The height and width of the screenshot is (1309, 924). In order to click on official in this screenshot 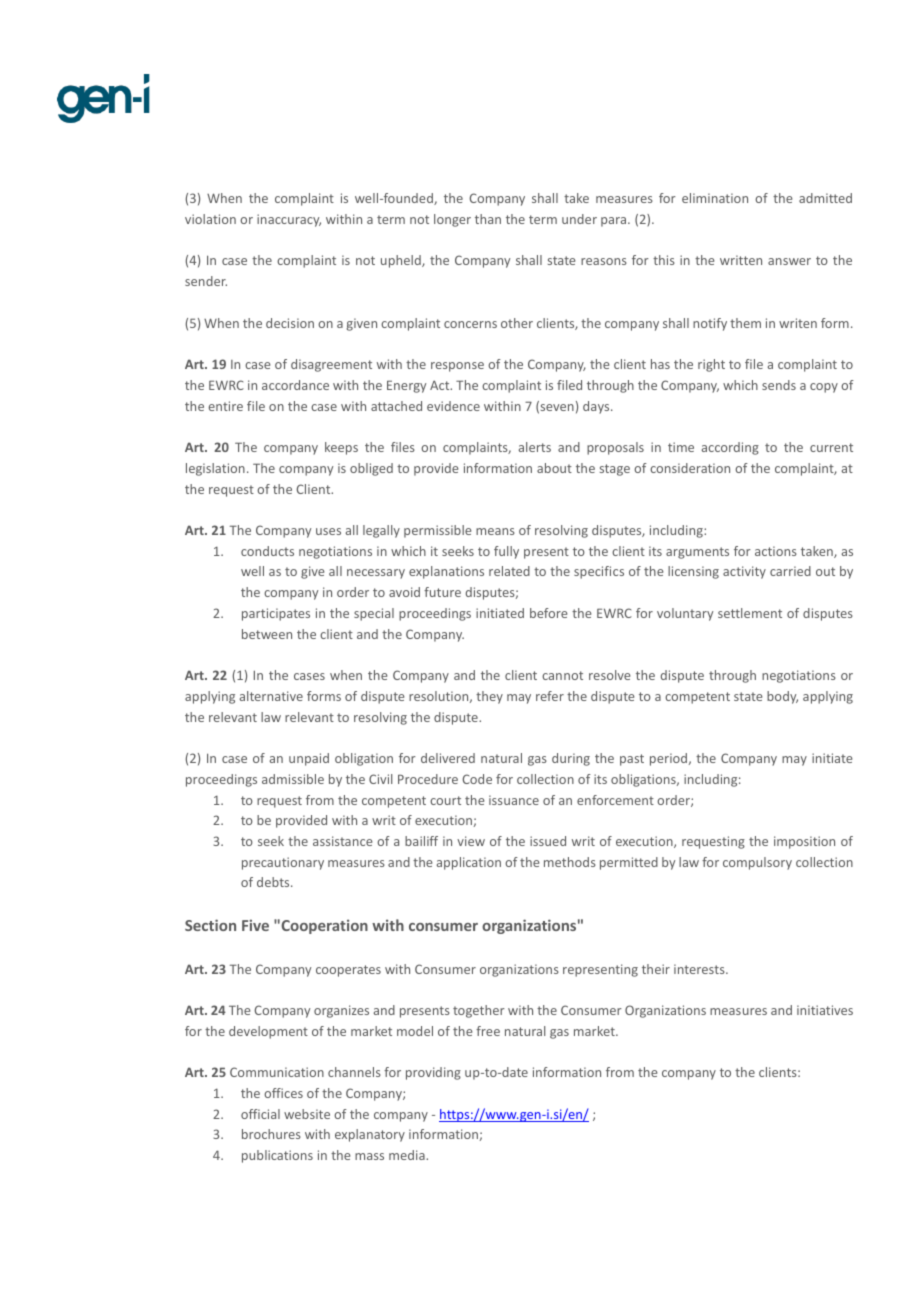, I will do `click(260, 1114)`.
